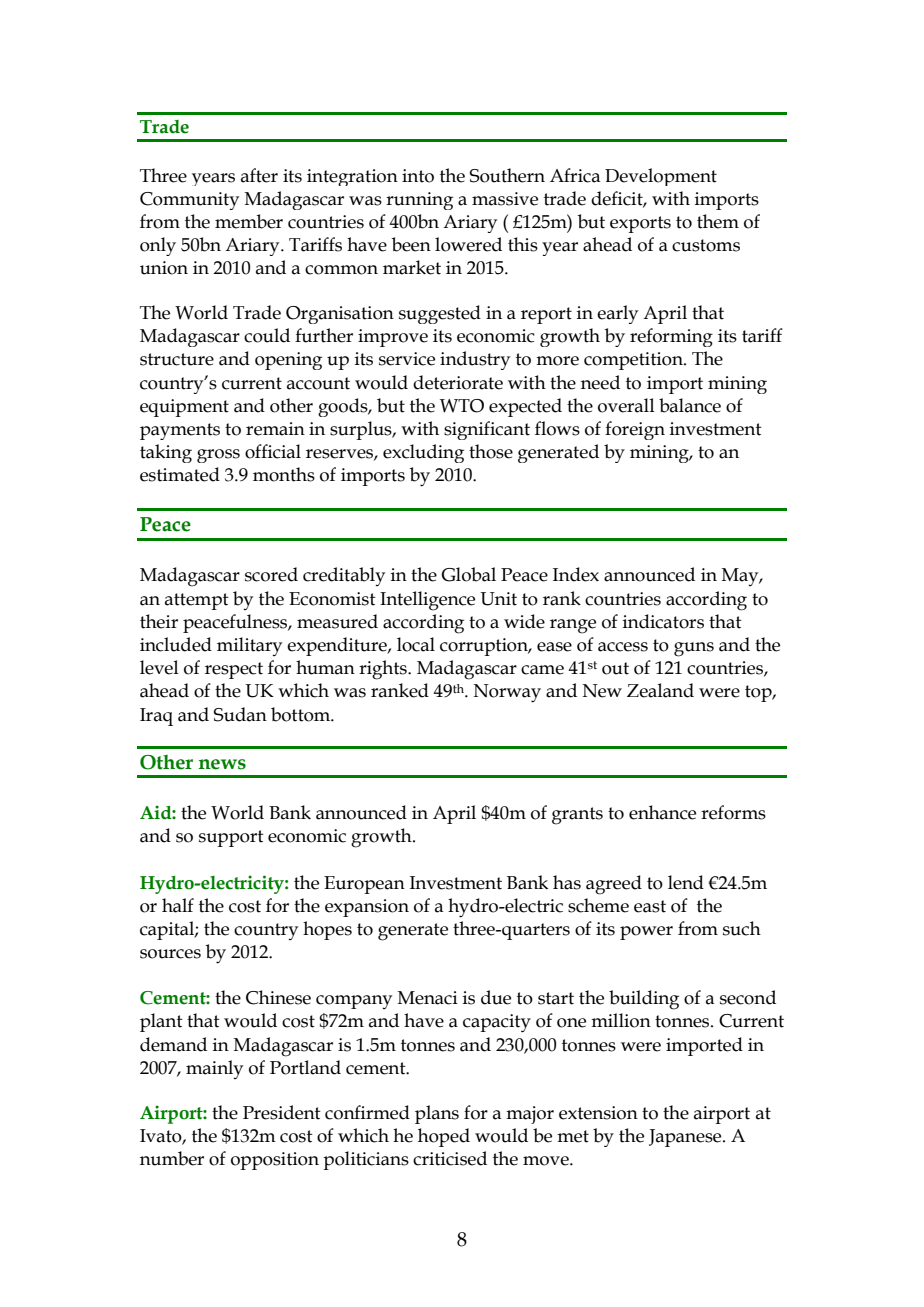 This document has width=924, height=1307. I want to click on enhance, so click(662, 812).
